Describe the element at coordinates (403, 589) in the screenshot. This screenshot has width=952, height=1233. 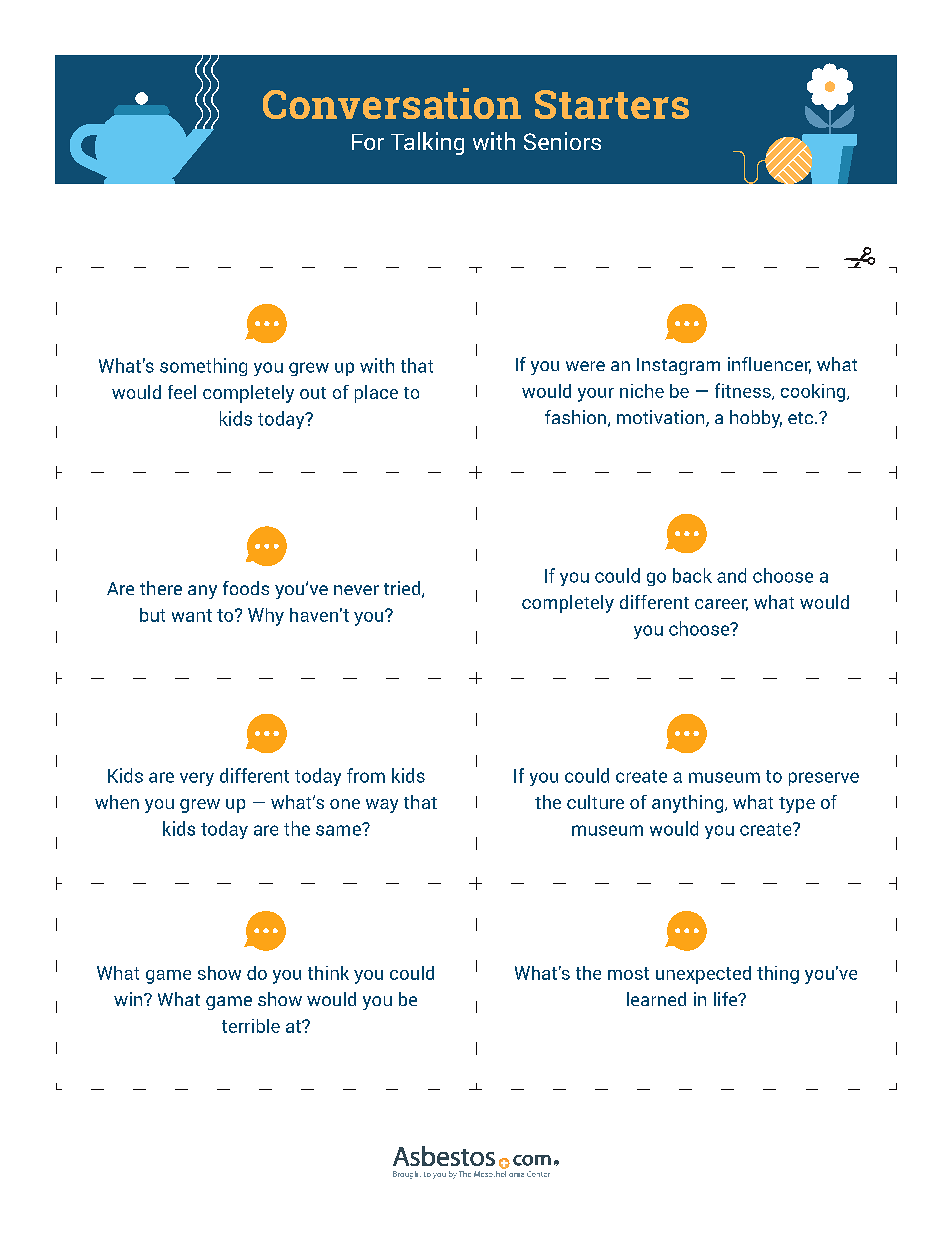
I see `tried` at that location.
